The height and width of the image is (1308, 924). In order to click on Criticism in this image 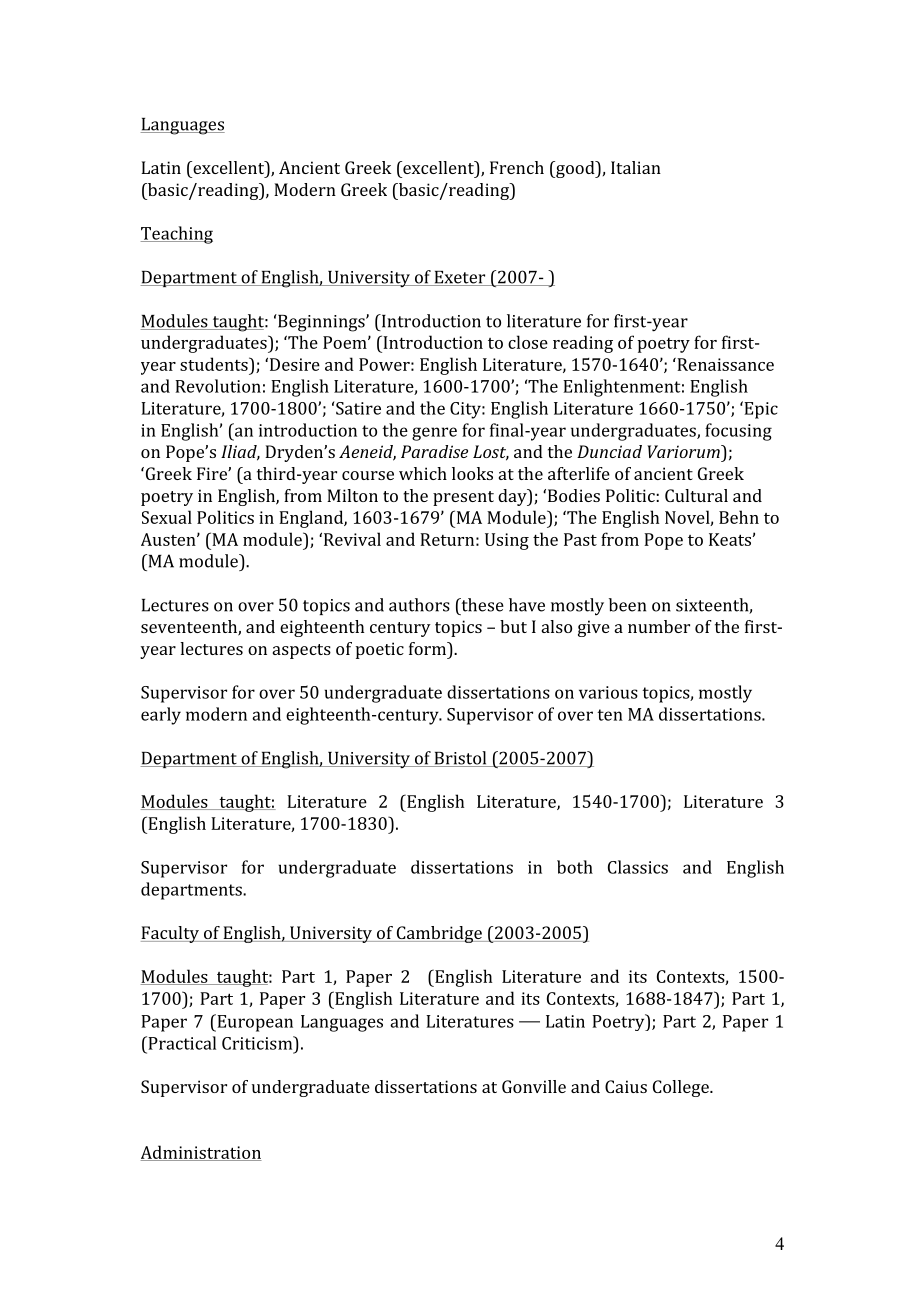, I will do `click(258, 1043)`.
